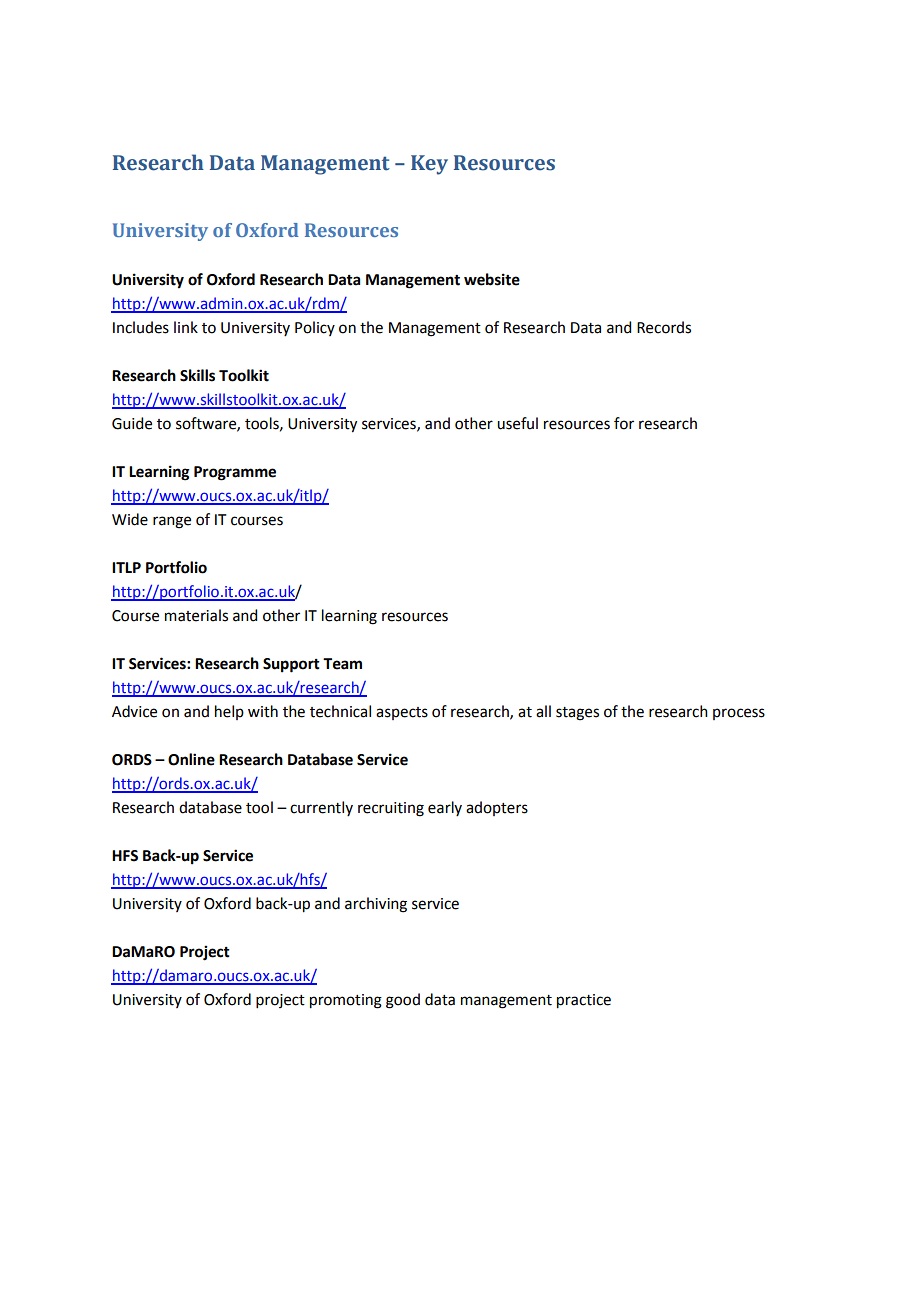  What do you see at coordinates (577, 714) in the screenshot?
I see `stages` at bounding box center [577, 714].
